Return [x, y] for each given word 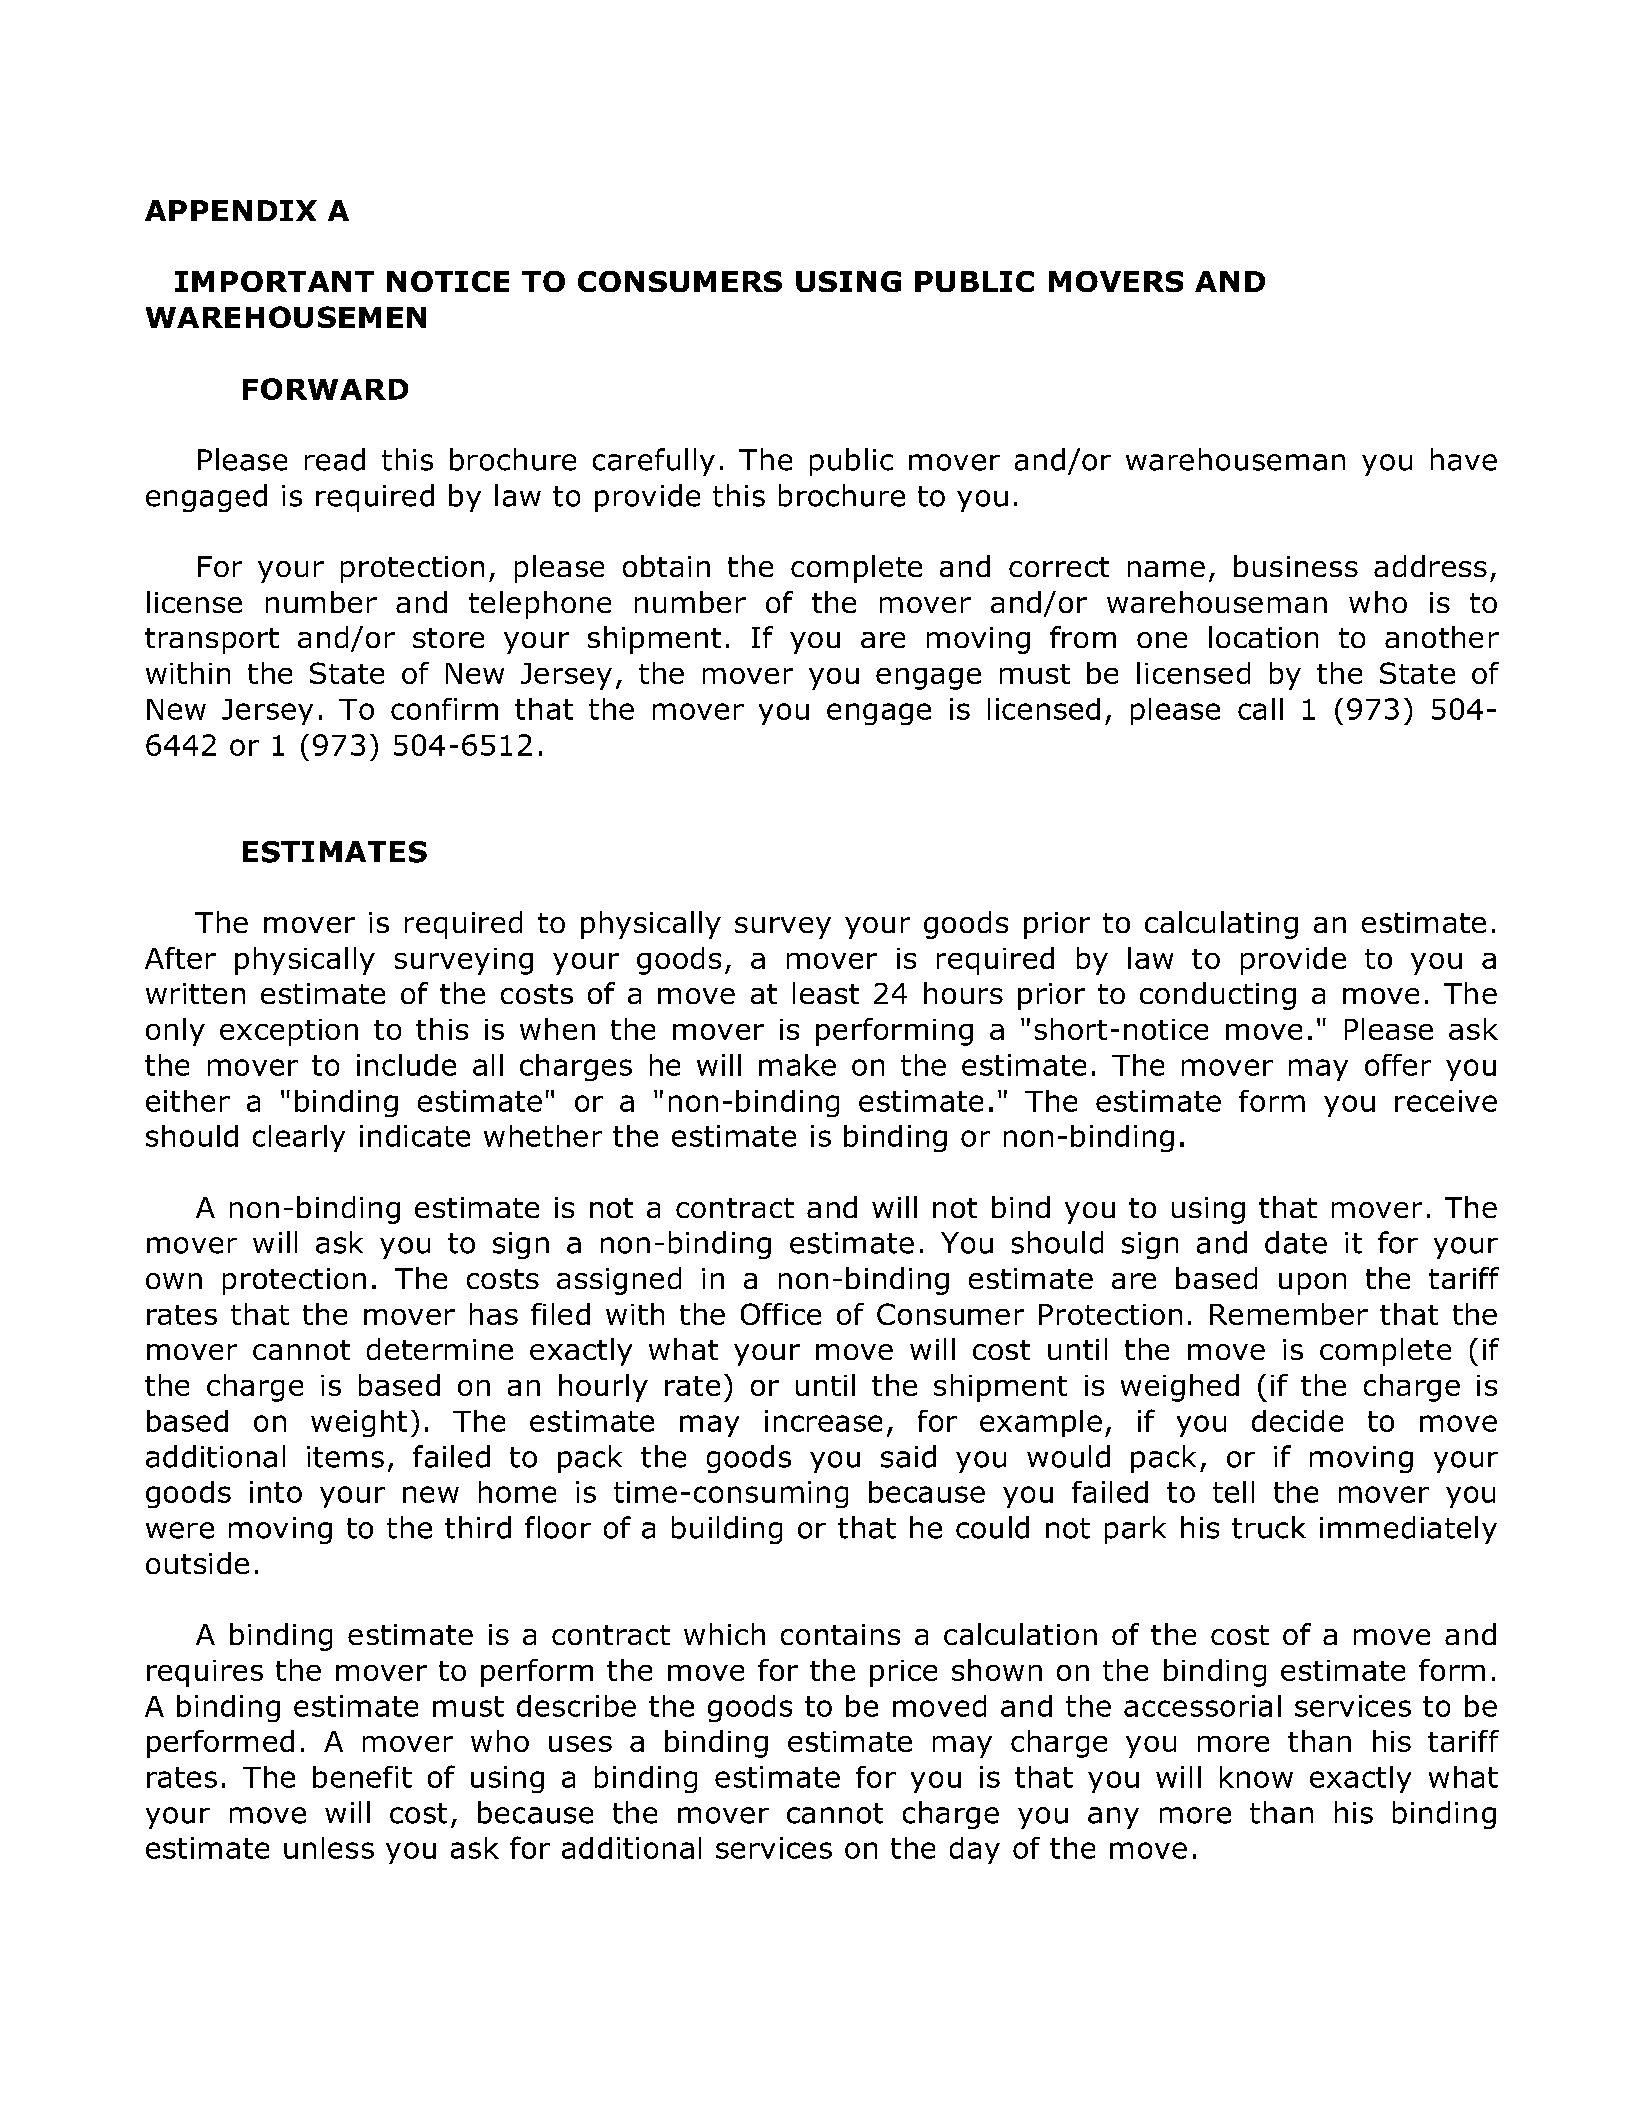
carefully [654, 462]
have [1464, 459]
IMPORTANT [274, 281]
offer [1398, 1065]
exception [289, 1032]
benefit [362, 1777]
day [975, 1850]
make [797, 1065]
